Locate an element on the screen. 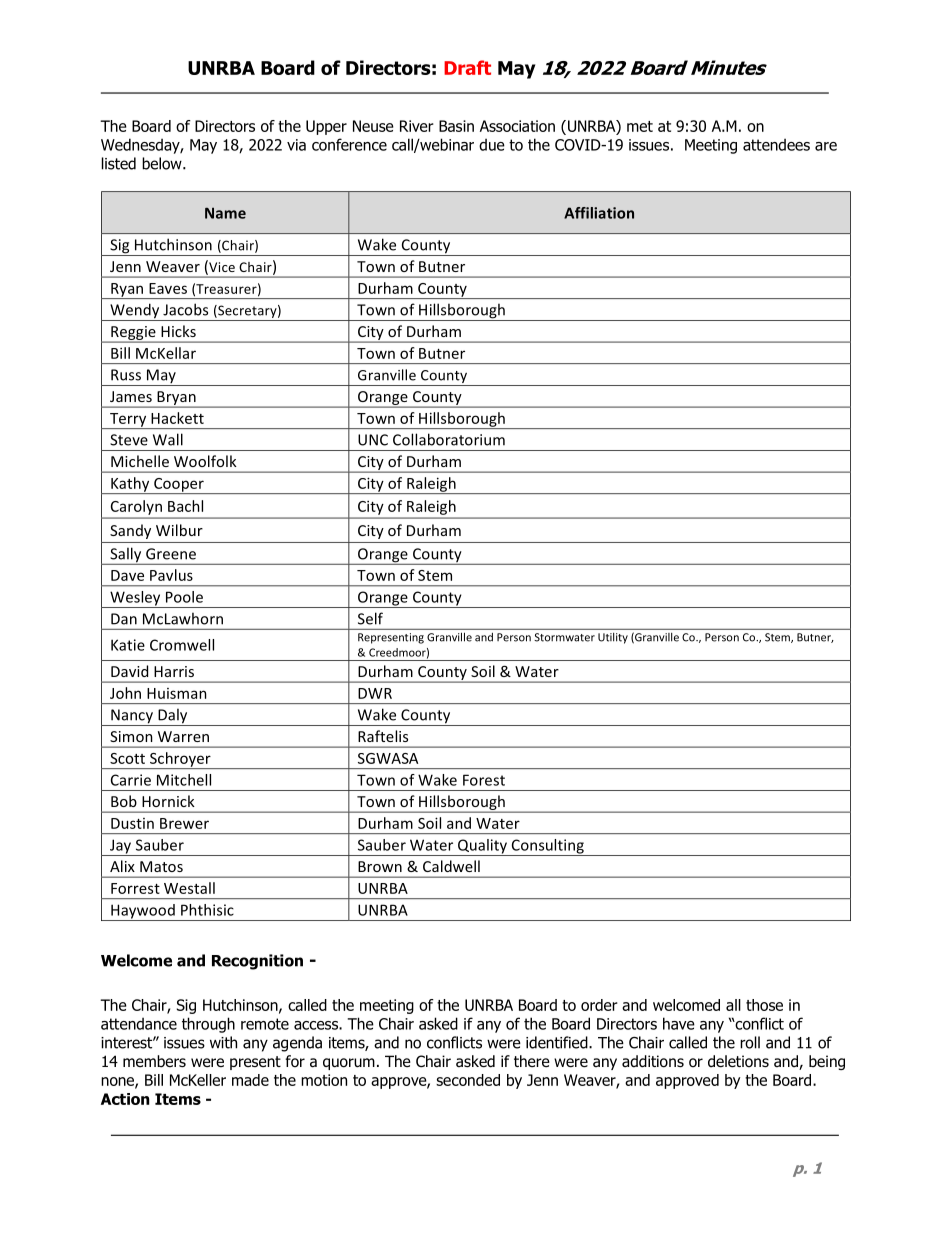 The image size is (952, 1233). seconded is located at coordinates (468, 1080).
